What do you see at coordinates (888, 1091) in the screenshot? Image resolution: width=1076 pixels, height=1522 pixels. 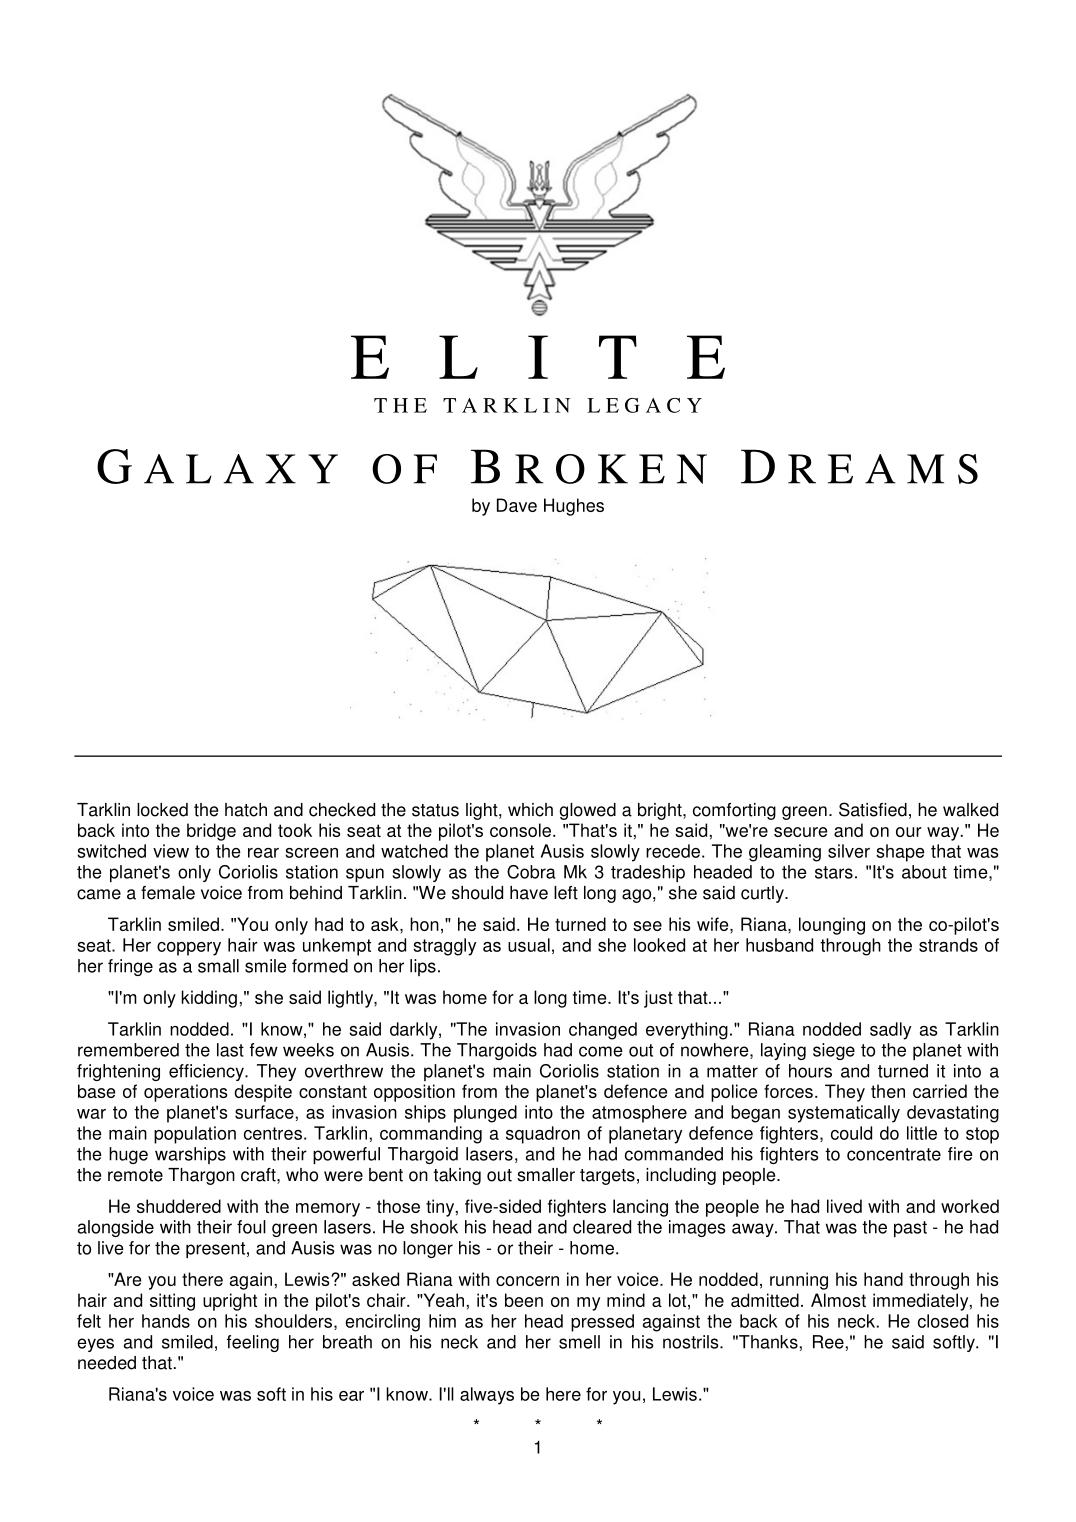 I see `then` at bounding box center [888, 1091].
